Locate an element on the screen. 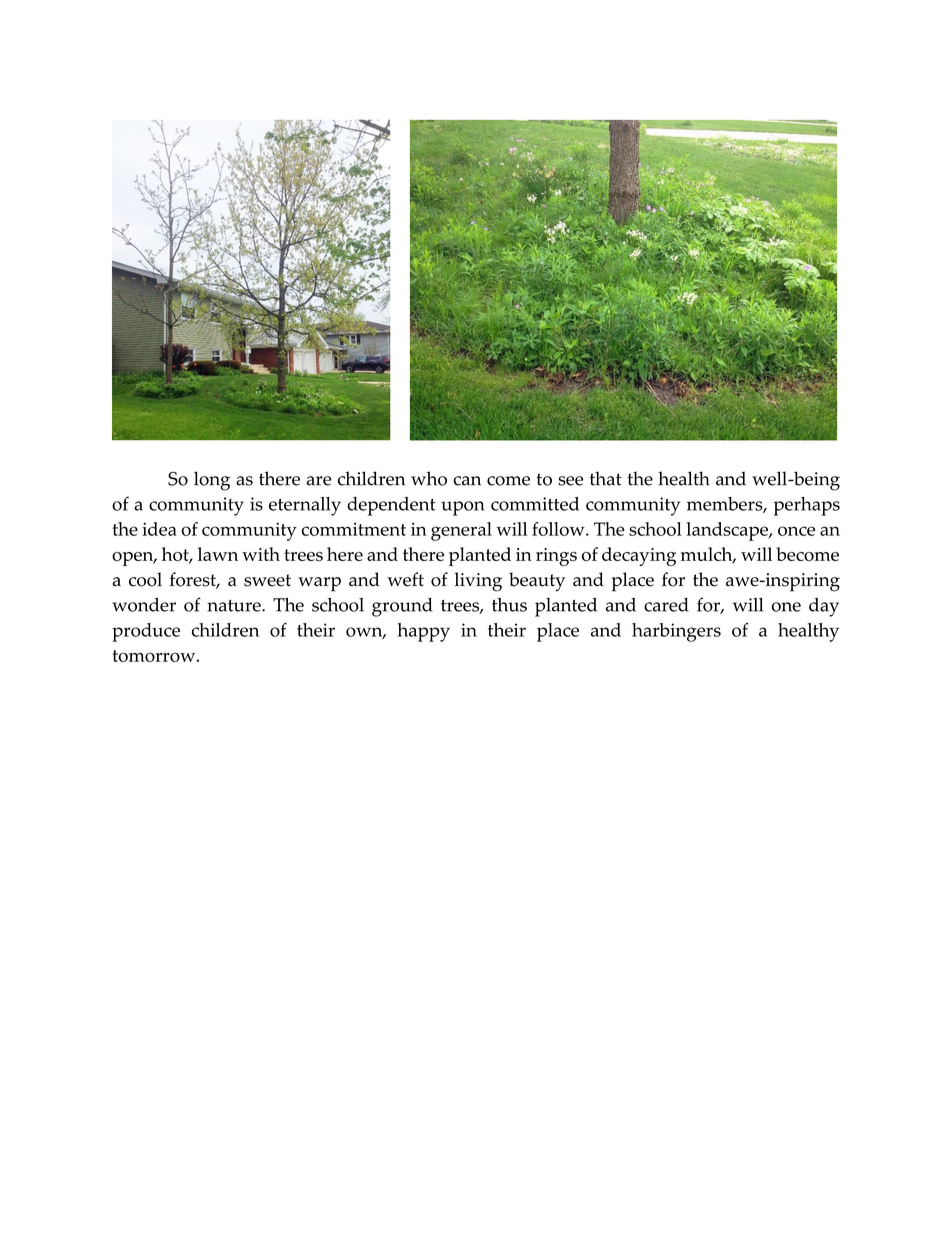 The width and height of the screenshot is (952, 1233). long is located at coordinates (212, 481).
